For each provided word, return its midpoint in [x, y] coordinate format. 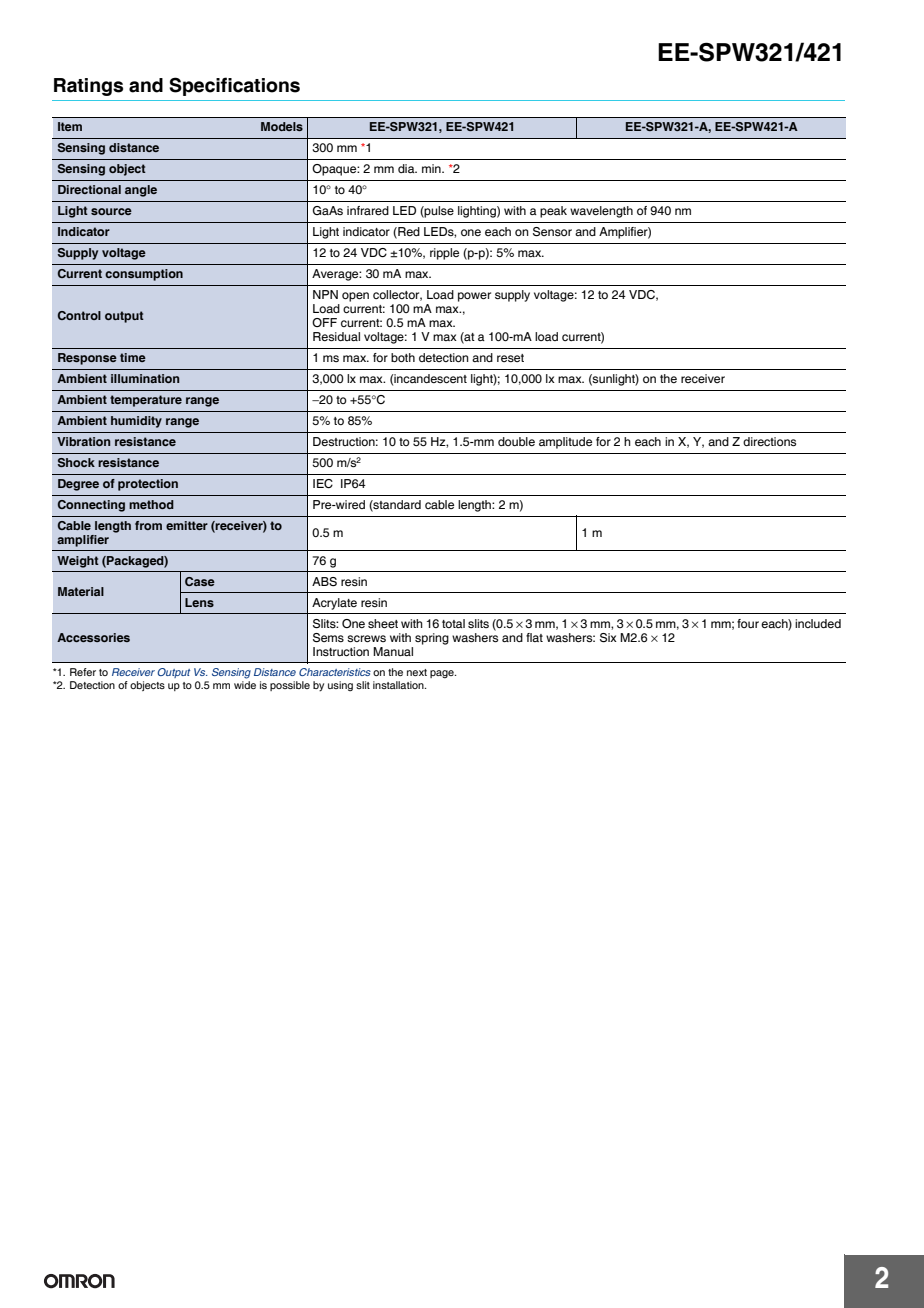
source [111, 211]
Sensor [552, 232]
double [516, 441]
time [133, 357]
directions [769, 442]
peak [553, 212]
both [403, 357]
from [148, 525]
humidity [136, 422]
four [748, 623]
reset [510, 358]
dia [407, 168]
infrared [368, 210]
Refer [83, 672]
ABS [324, 581]
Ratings [88, 87]
